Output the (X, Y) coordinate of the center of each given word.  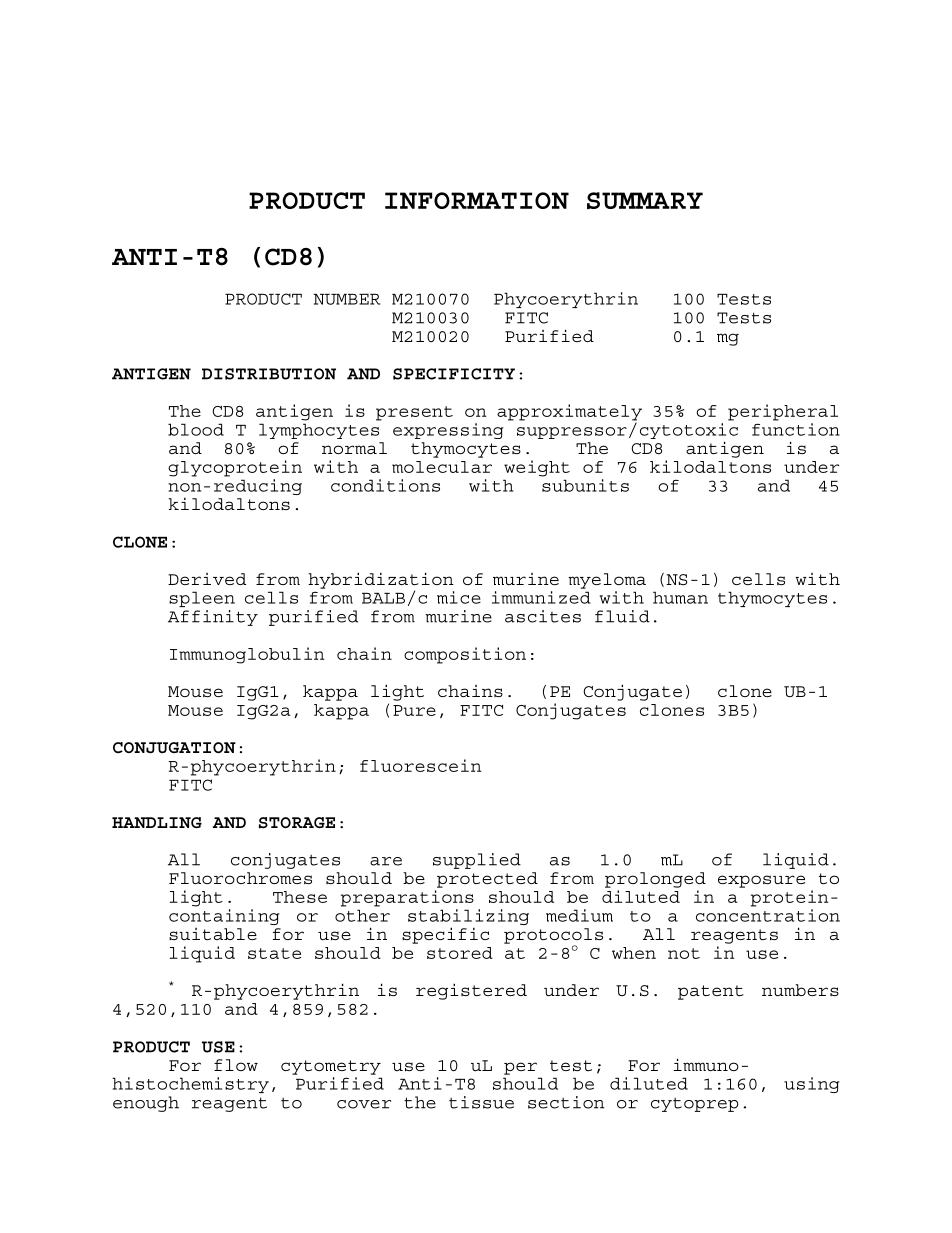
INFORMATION (477, 200)
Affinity (213, 618)
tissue (481, 1102)
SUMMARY (645, 200)
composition (465, 655)
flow (236, 1065)
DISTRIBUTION (269, 374)
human (680, 597)
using (811, 1085)
